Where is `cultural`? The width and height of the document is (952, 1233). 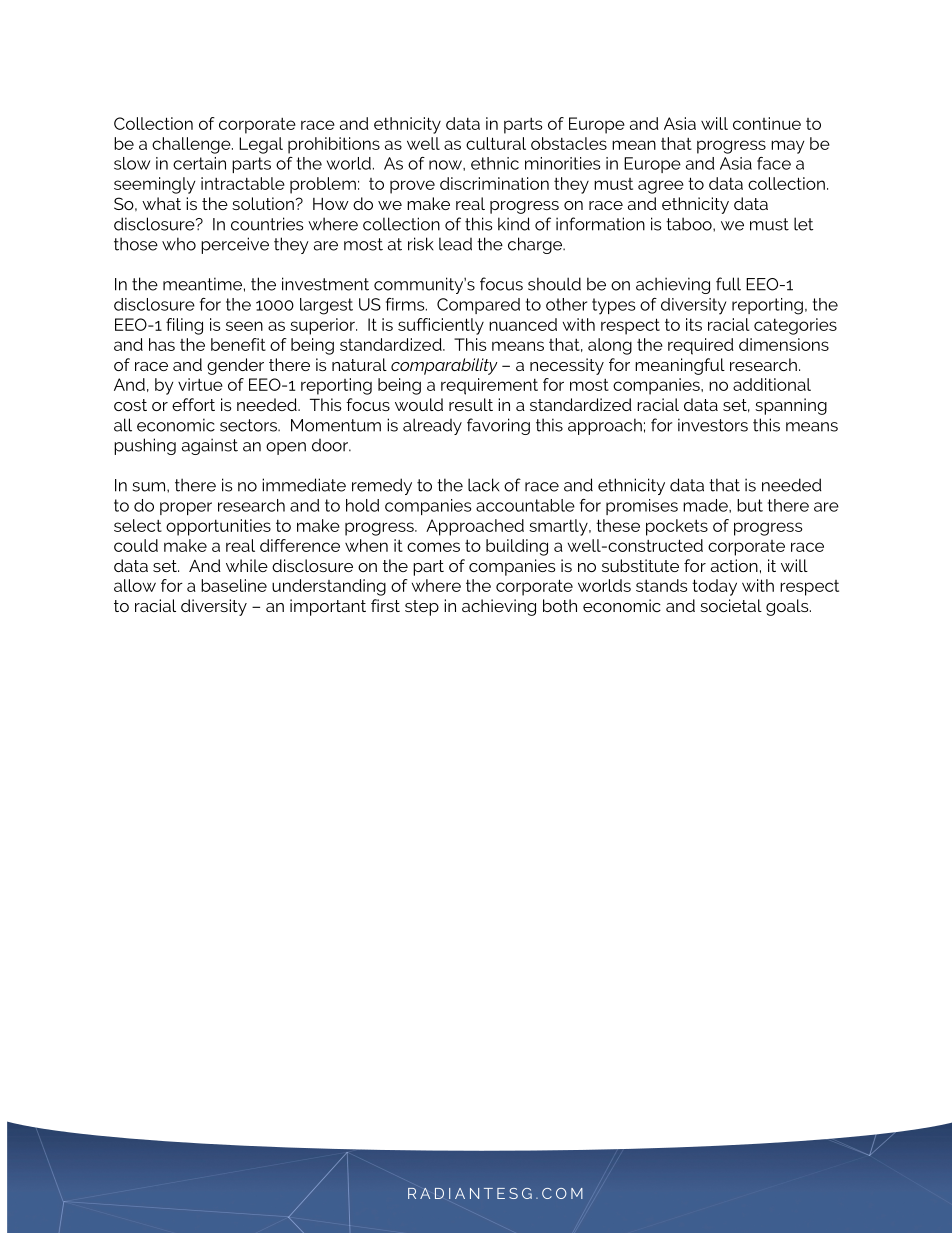
cultural is located at coordinates (496, 143).
